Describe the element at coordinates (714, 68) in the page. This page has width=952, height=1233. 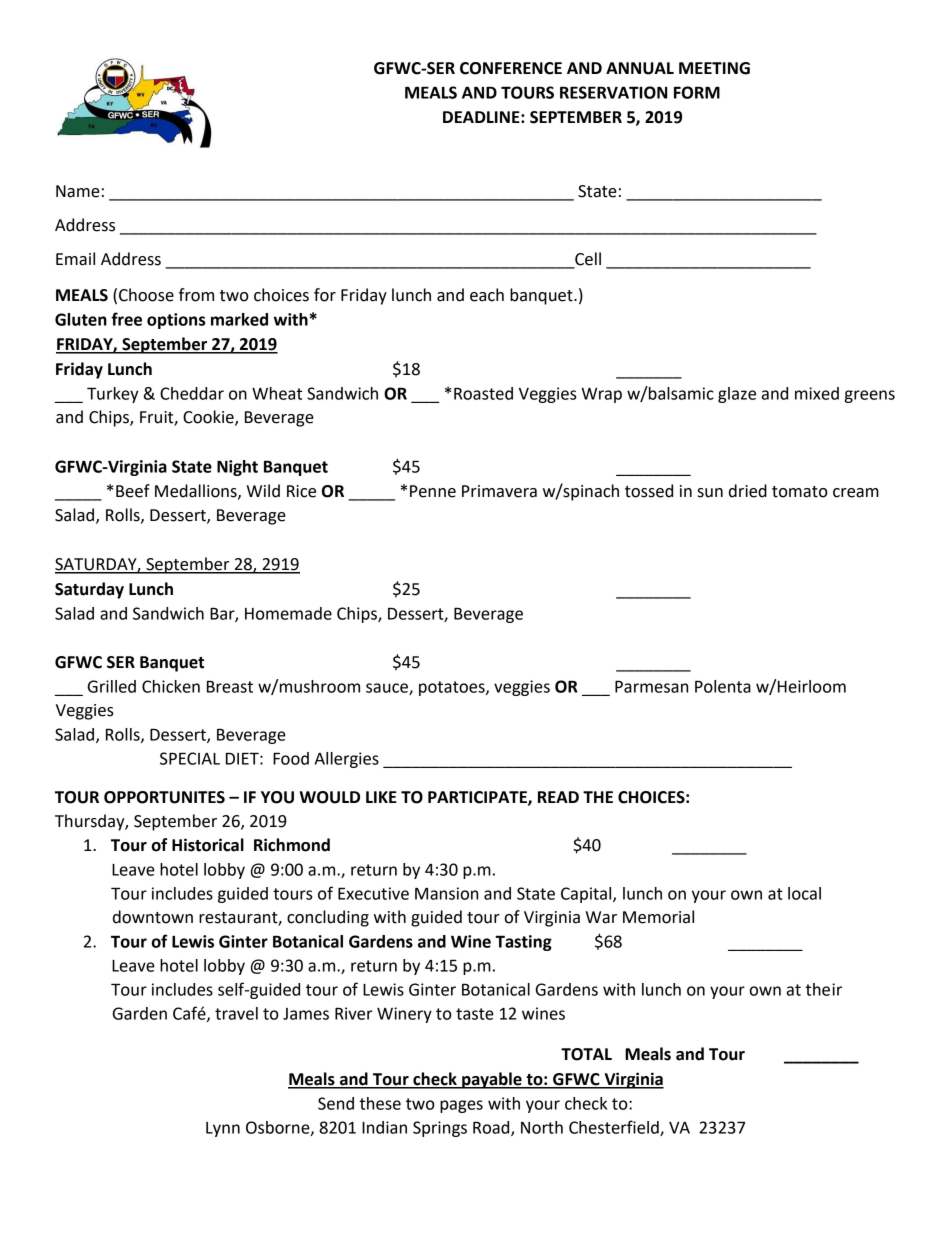
I see `MEETING` at that location.
